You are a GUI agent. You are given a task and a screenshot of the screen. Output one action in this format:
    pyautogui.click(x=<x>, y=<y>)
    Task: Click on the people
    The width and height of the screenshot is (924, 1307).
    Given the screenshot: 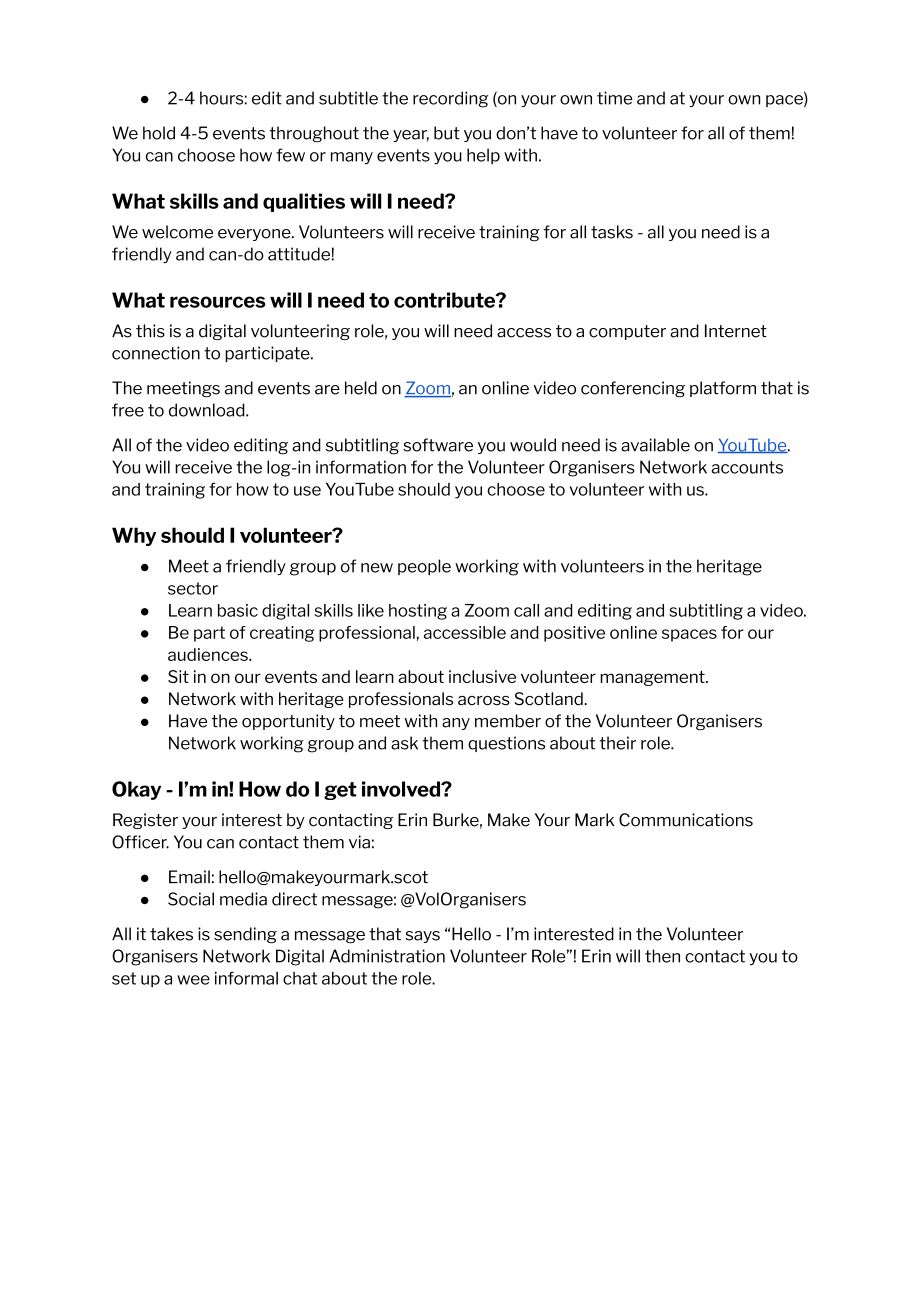 What is the action you would take?
    pyautogui.click(x=424, y=567)
